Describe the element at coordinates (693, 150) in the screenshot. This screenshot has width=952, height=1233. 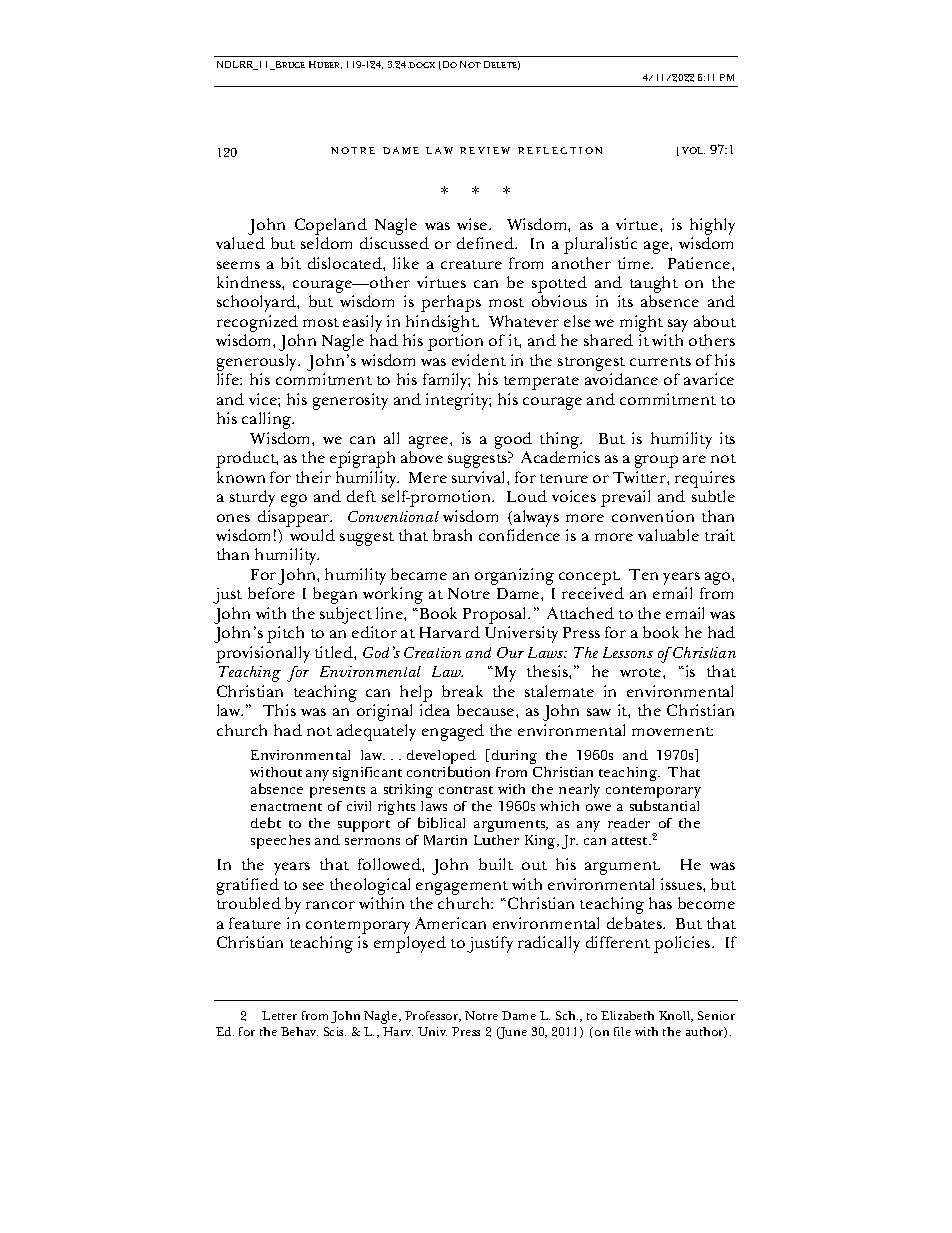
I see `VOL` at that location.
